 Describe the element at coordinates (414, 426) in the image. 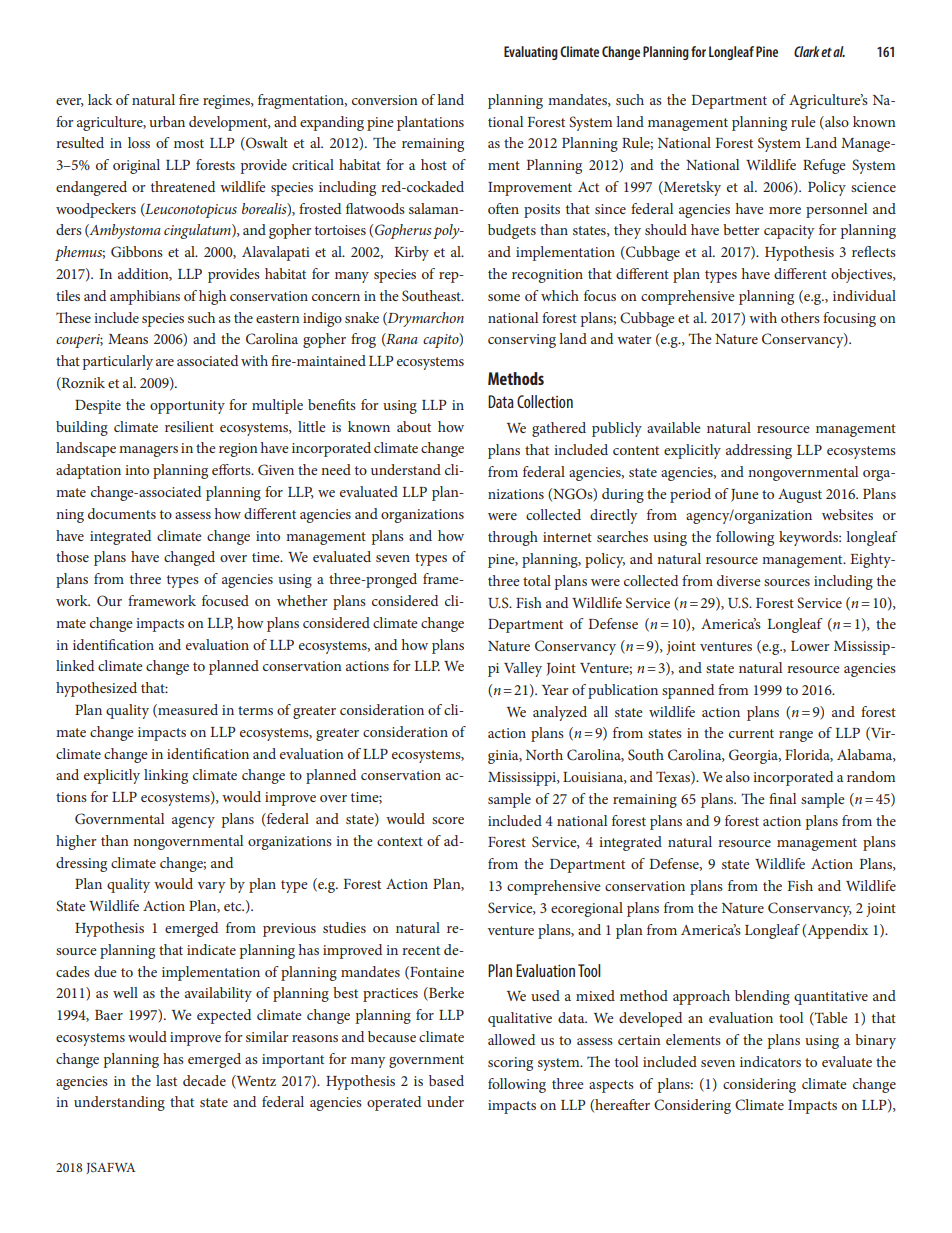

I see `about` at that location.
